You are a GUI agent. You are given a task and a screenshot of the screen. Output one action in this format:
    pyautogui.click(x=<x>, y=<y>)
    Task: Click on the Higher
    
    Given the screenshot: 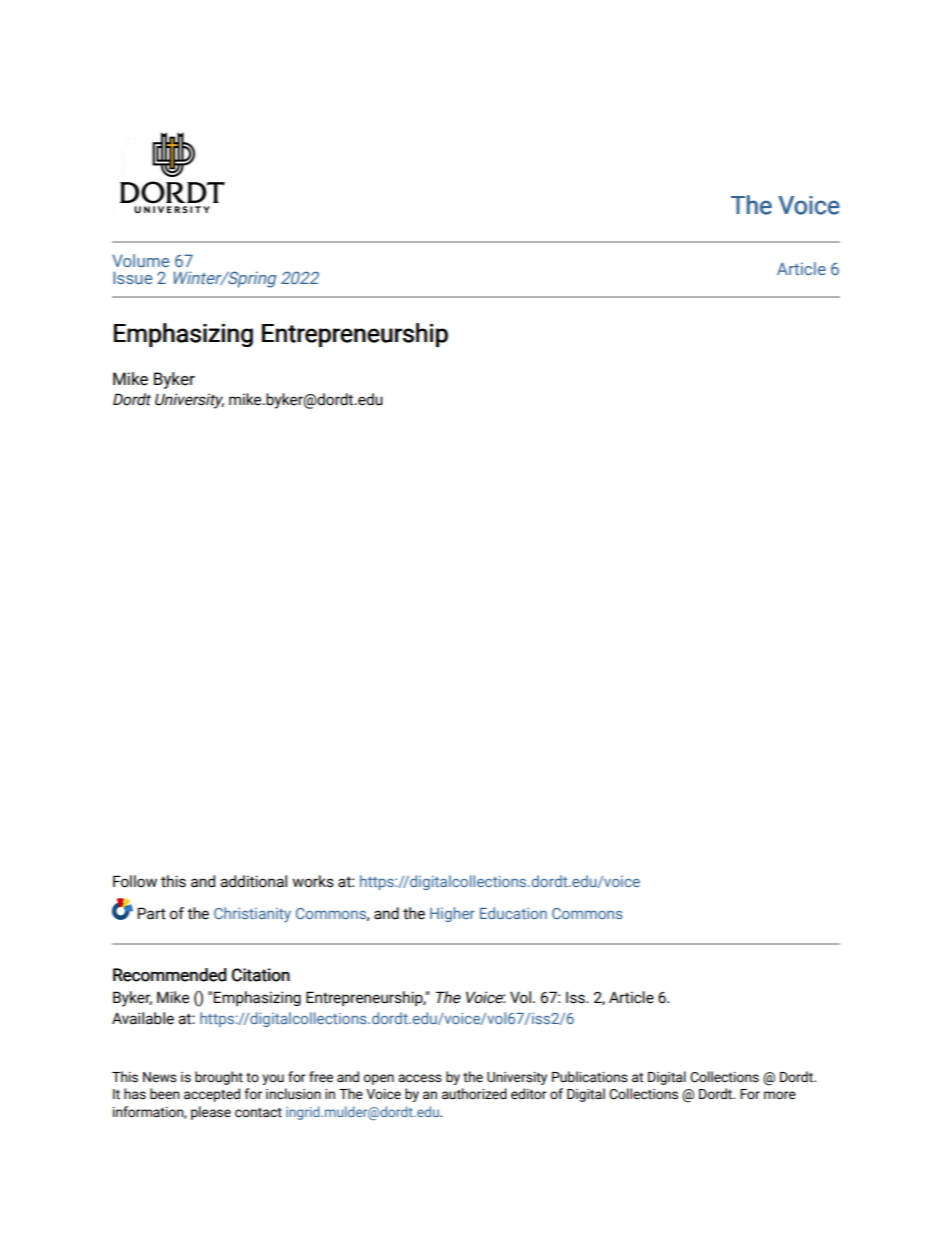 What is the action you would take?
    pyautogui.click(x=452, y=914)
